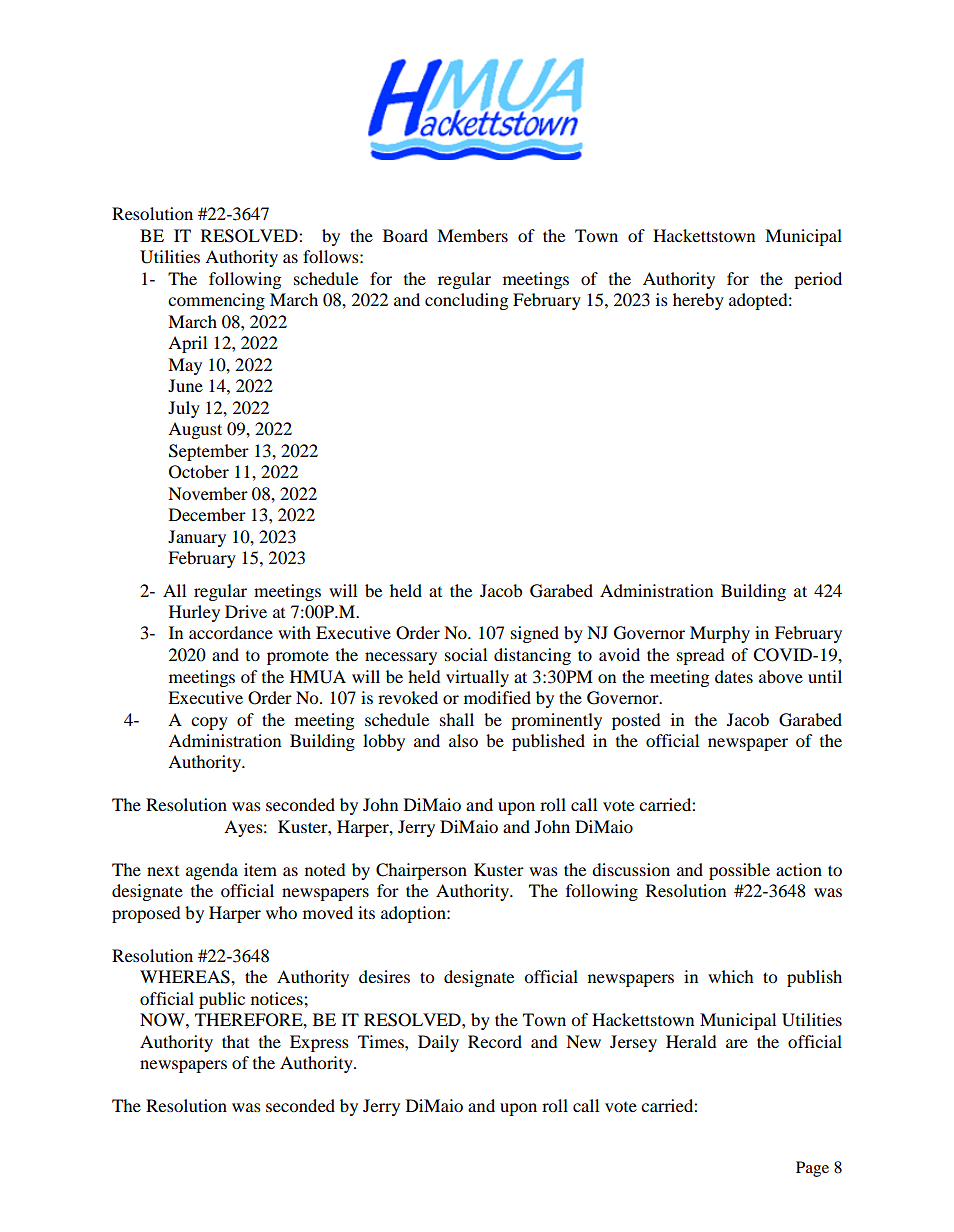 Image resolution: width=954 pixels, height=1232 pixels. Describe the element at coordinates (497, 697) in the screenshot. I see `modified` at that location.
